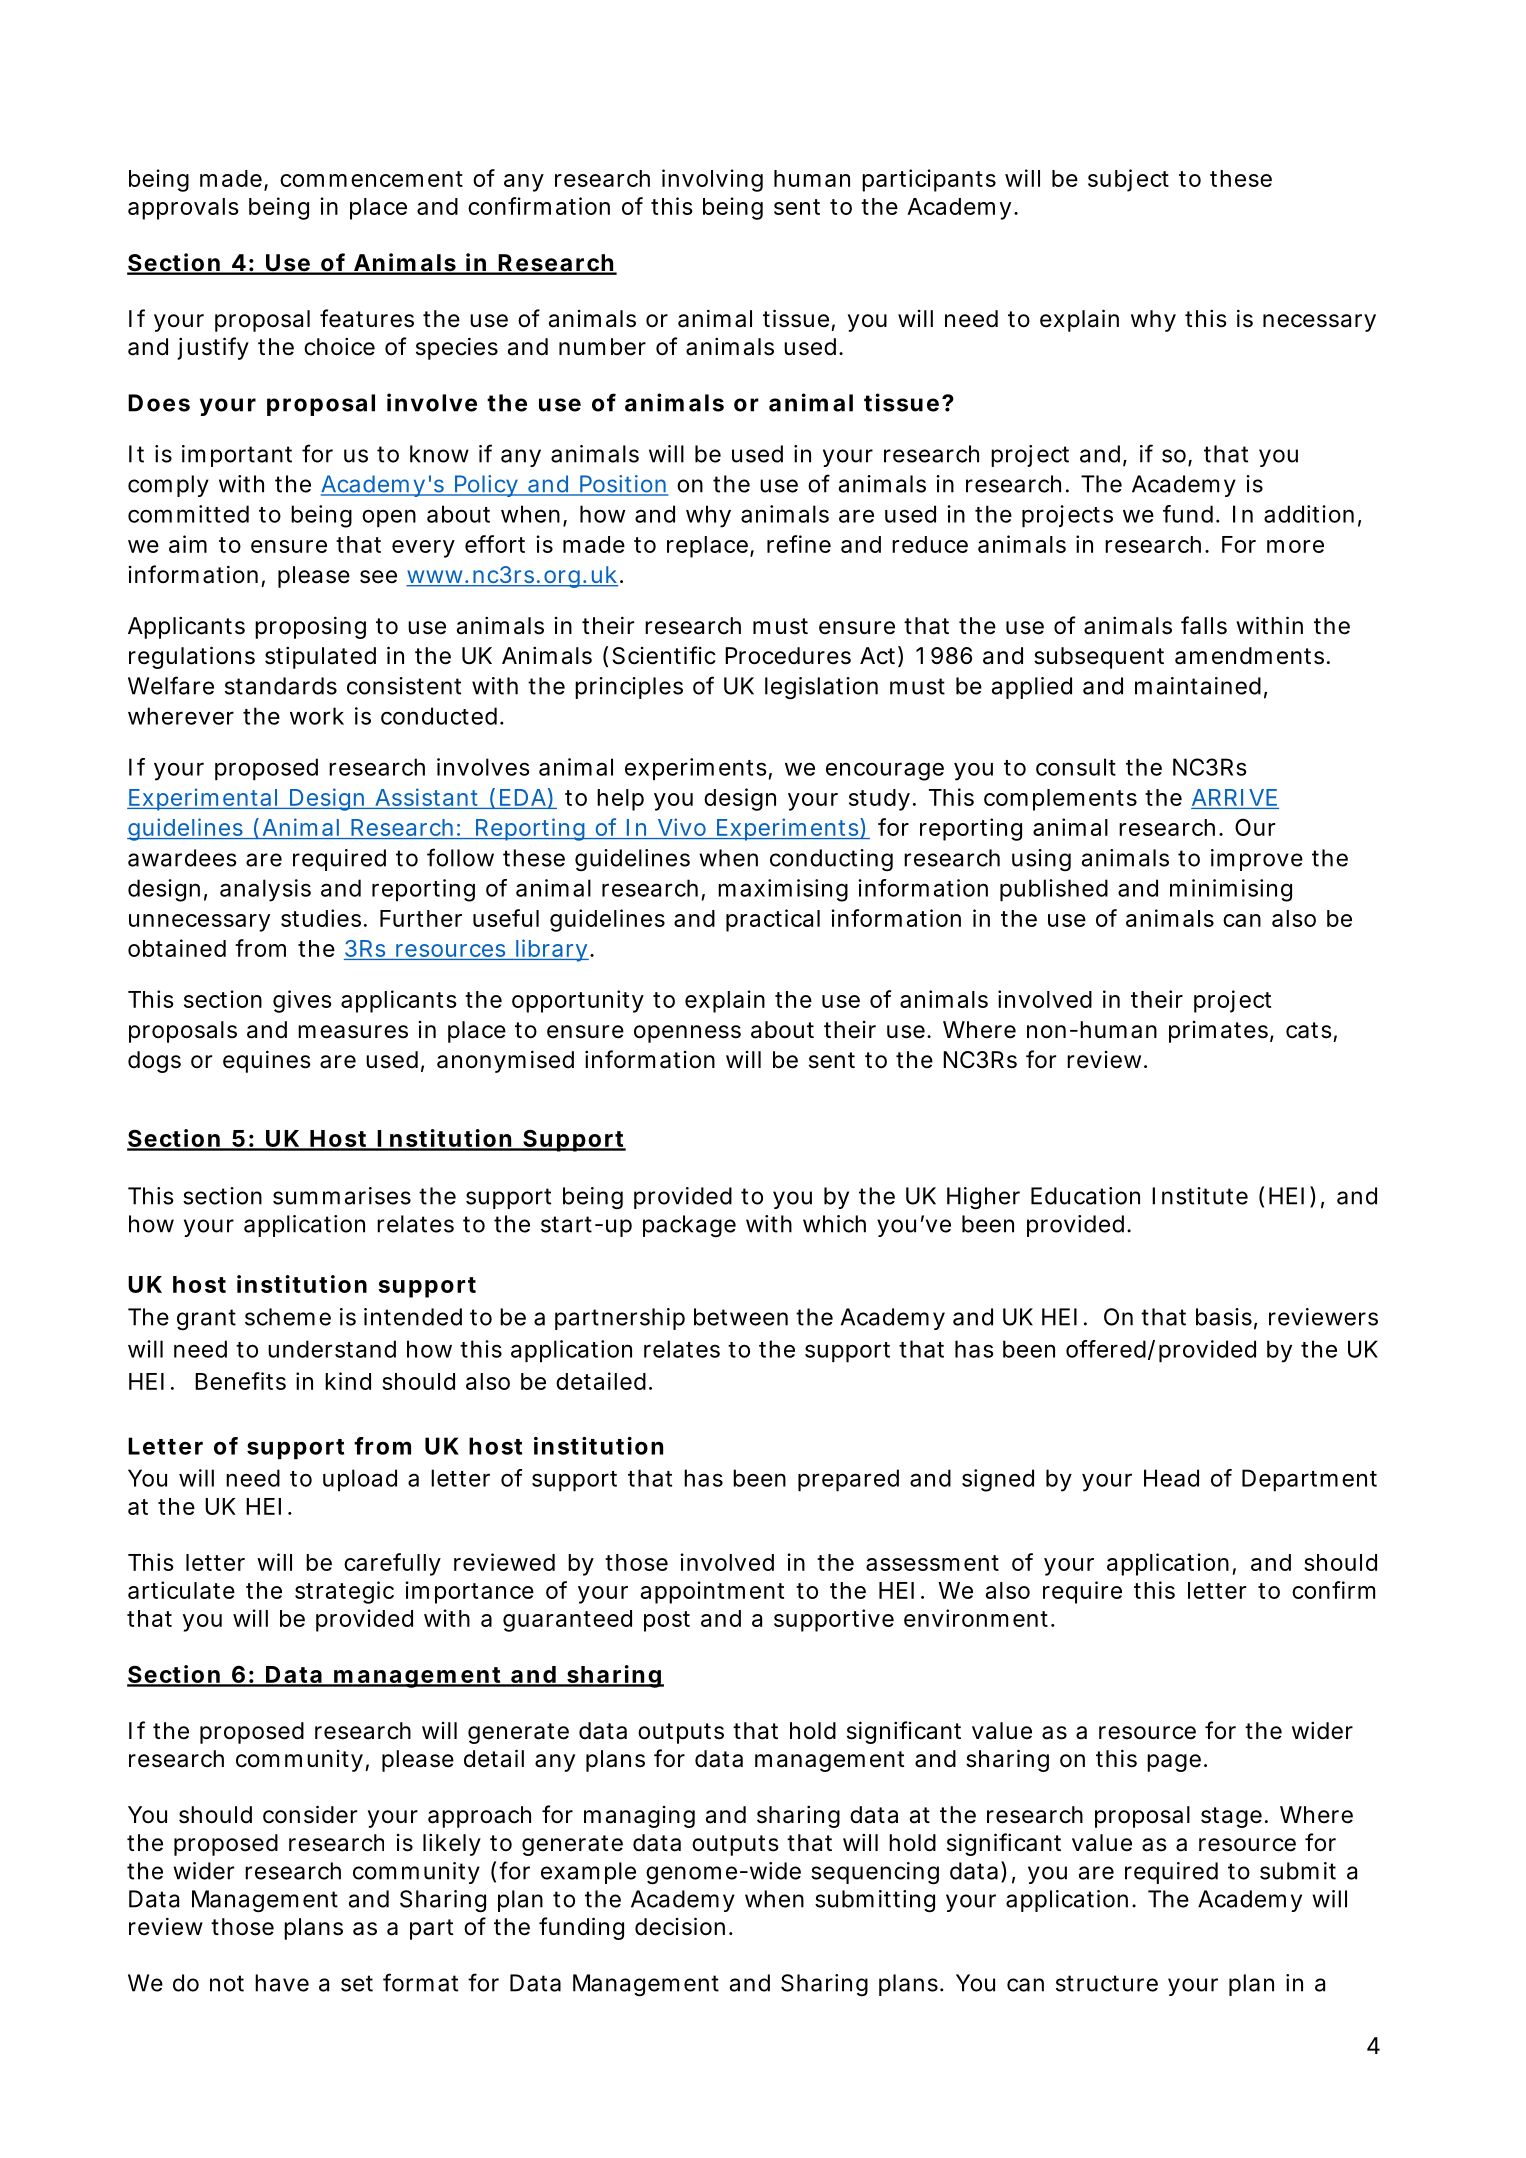 Image resolution: width=1526 pixels, height=2158 pixels. What do you see at coordinates (1200, 1196) in the page?
I see `Institute` at bounding box center [1200, 1196].
